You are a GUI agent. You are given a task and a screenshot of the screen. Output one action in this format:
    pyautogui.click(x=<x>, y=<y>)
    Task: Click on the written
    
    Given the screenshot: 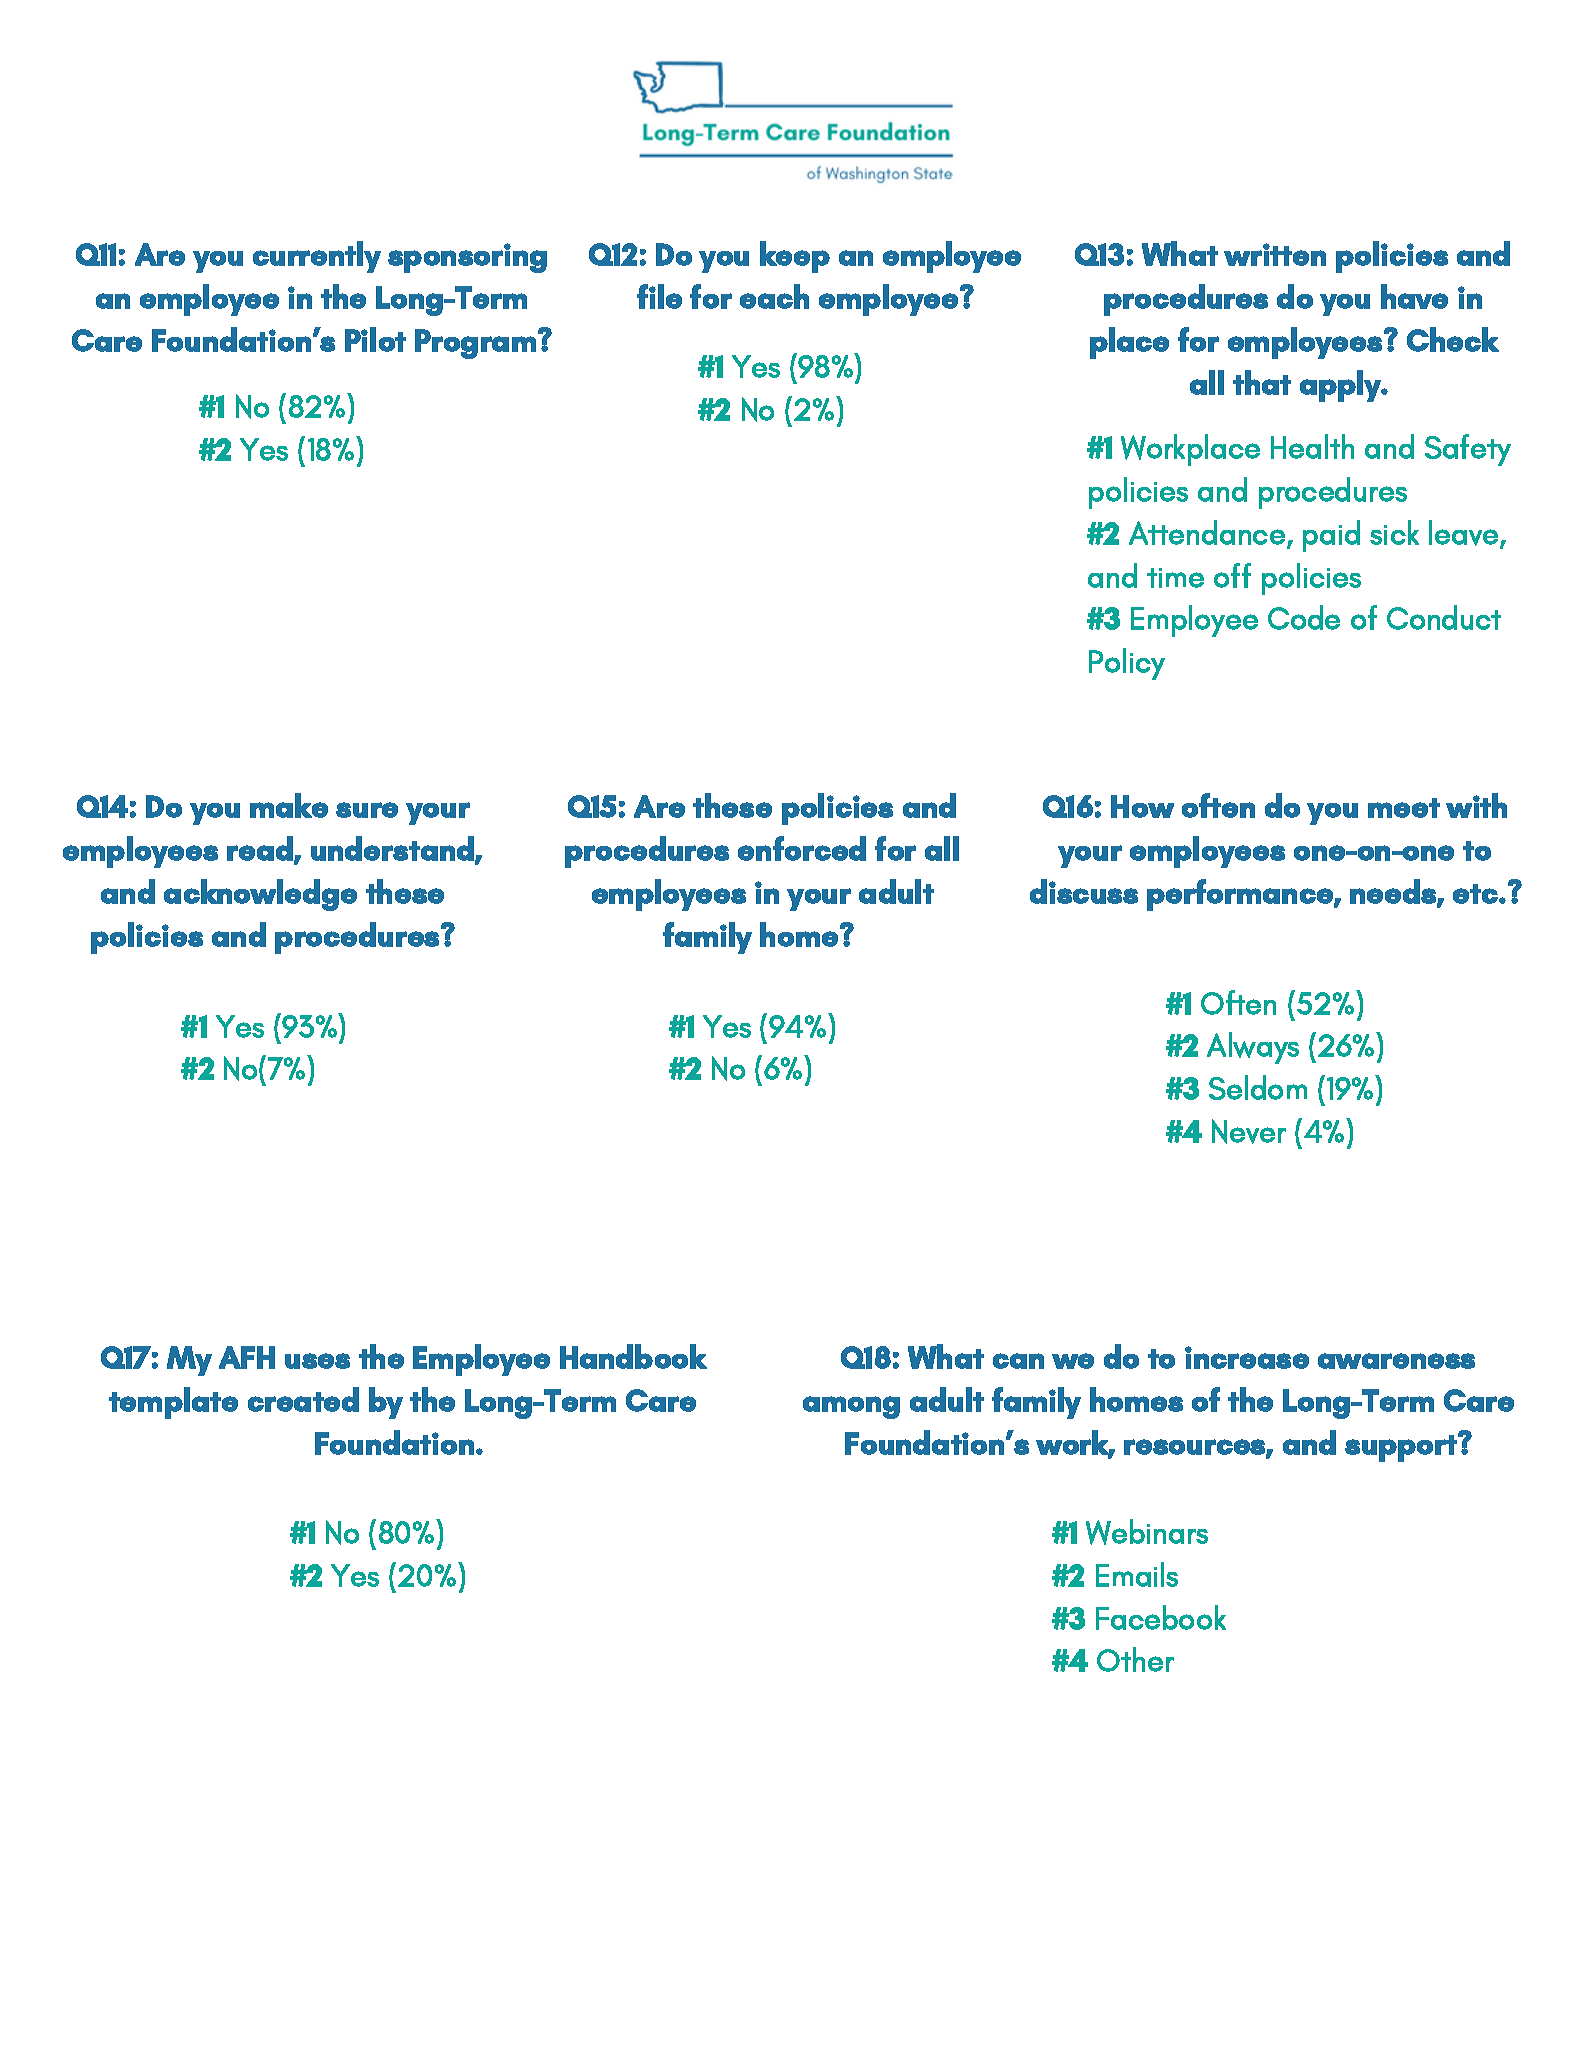 What is the action you would take?
    pyautogui.click(x=1275, y=254)
